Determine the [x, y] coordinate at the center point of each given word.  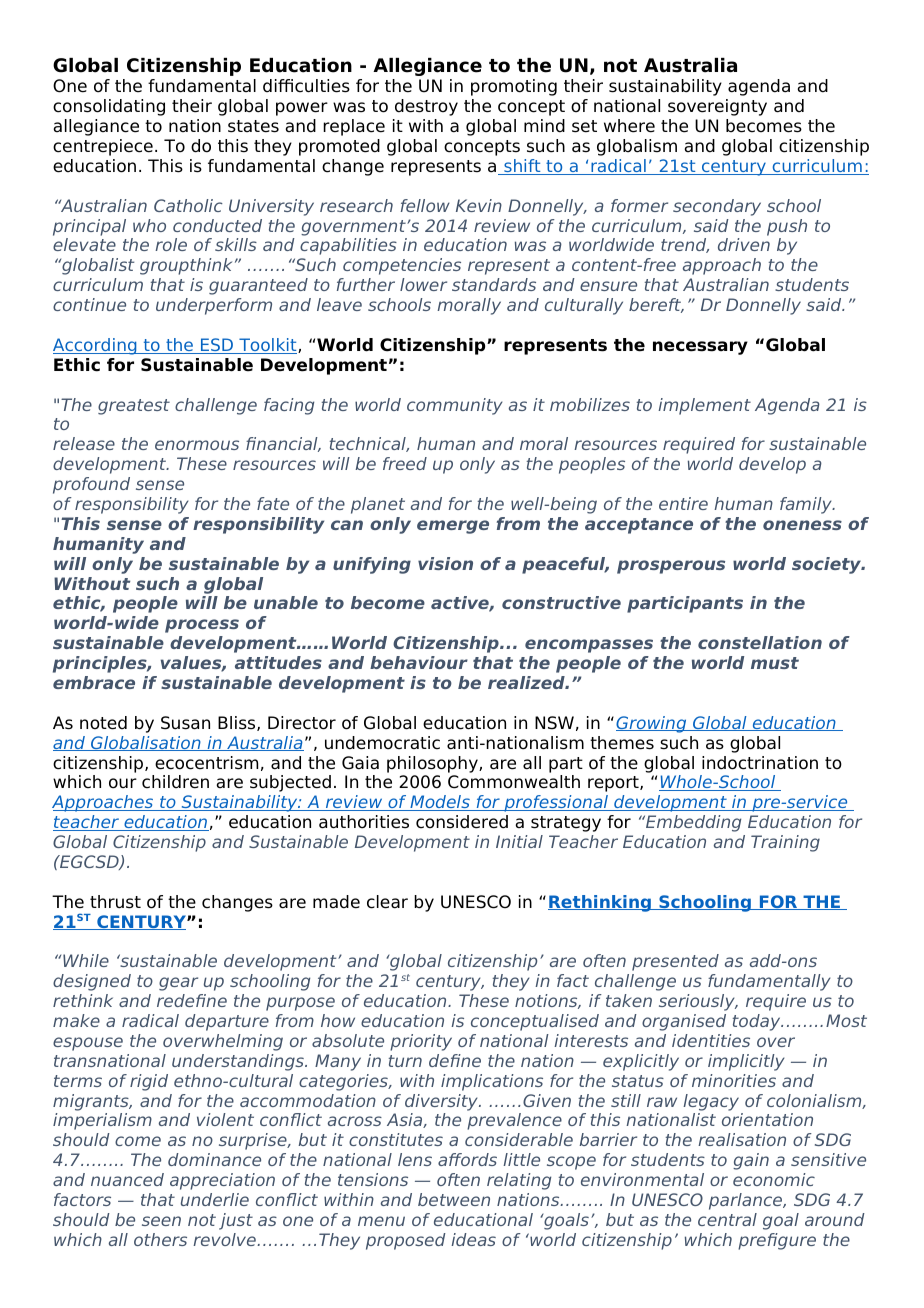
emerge [453, 527]
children [175, 782]
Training [785, 843]
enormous [197, 445]
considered [462, 822]
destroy [426, 107]
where [629, 126]
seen [161, 1221]
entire [683, 503]
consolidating [109, 107]
